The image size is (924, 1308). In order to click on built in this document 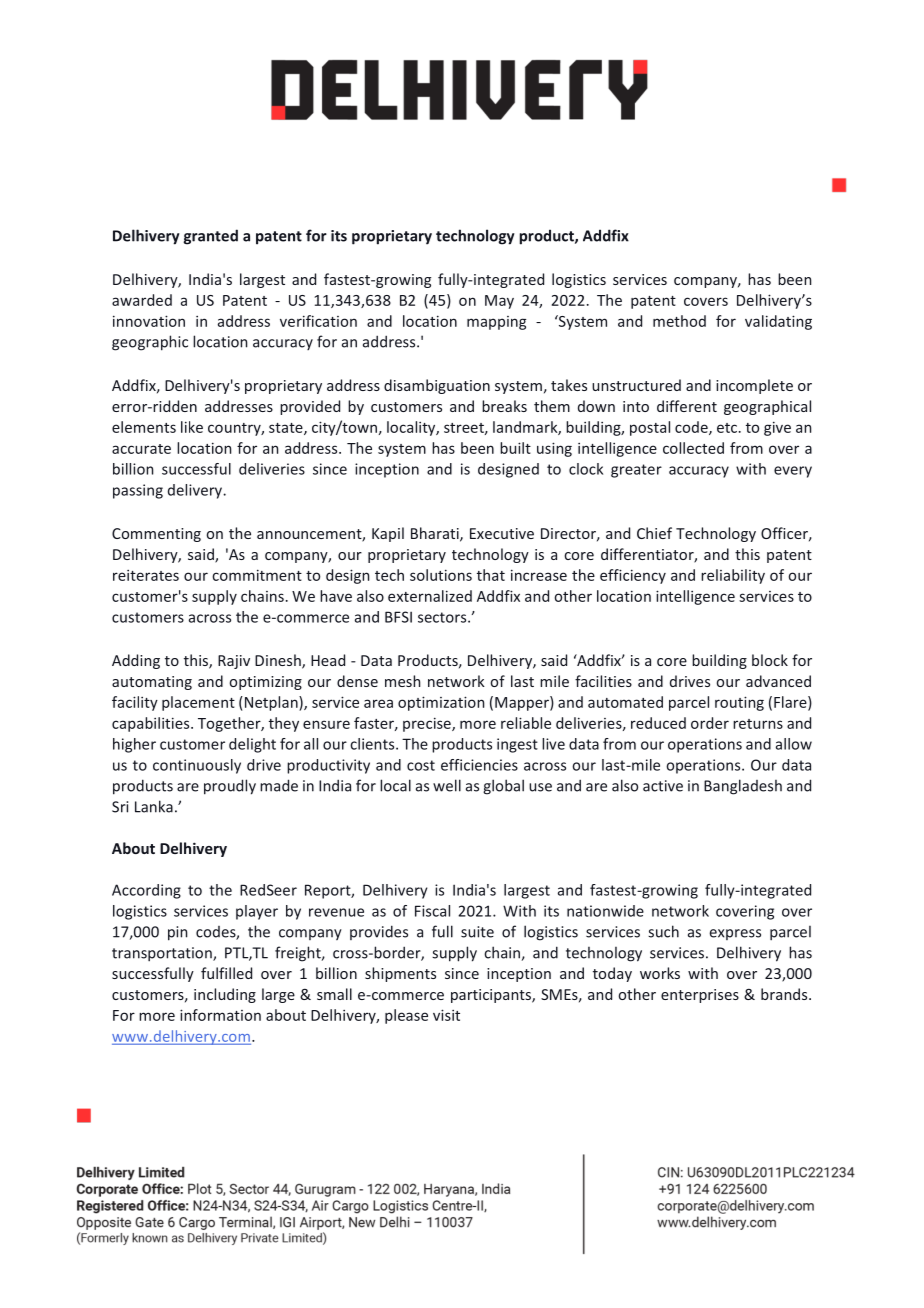, I will do `click(515, 448)`.
